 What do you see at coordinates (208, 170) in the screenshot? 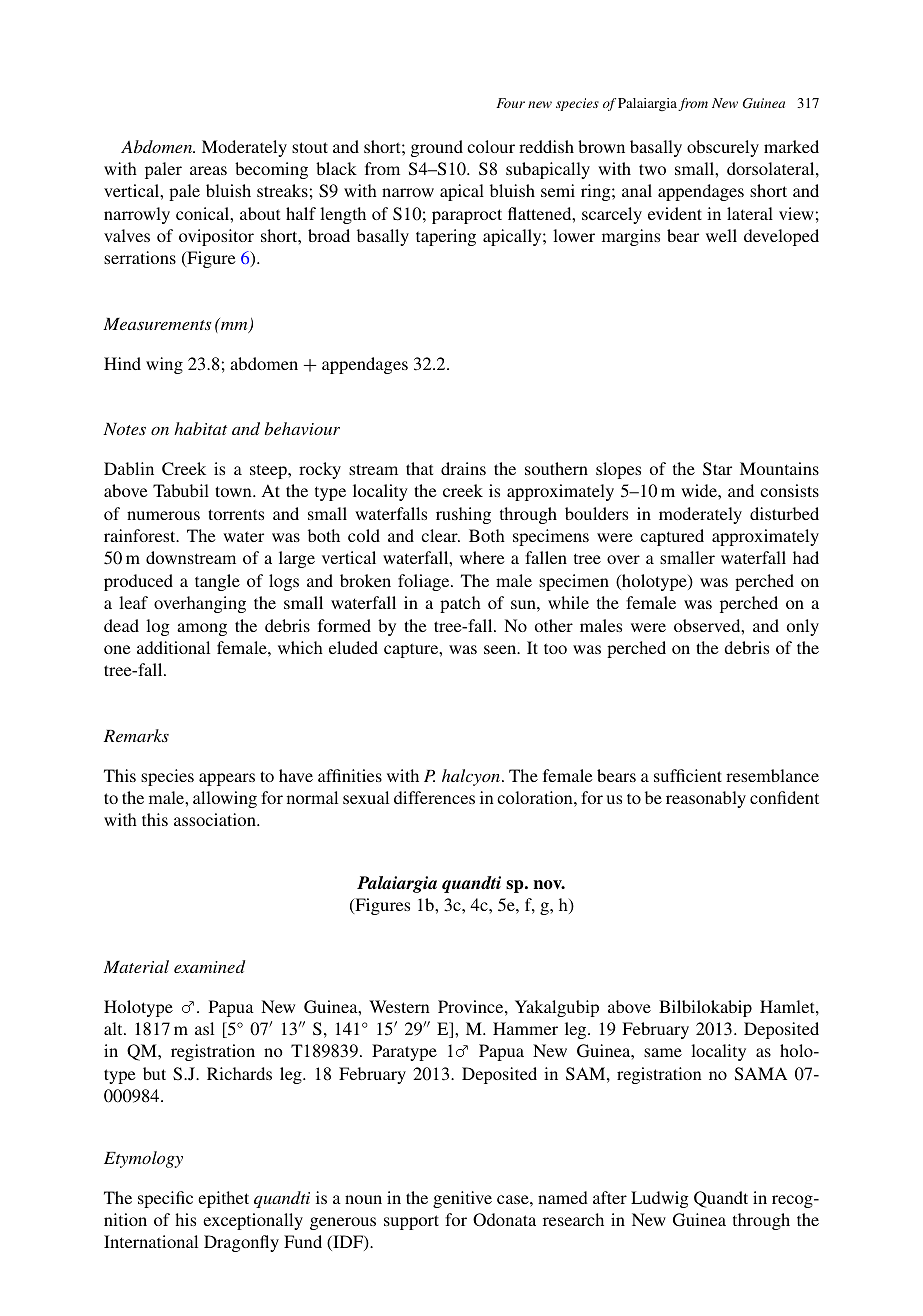
I see `areas` at bounding box center [208, 170].
